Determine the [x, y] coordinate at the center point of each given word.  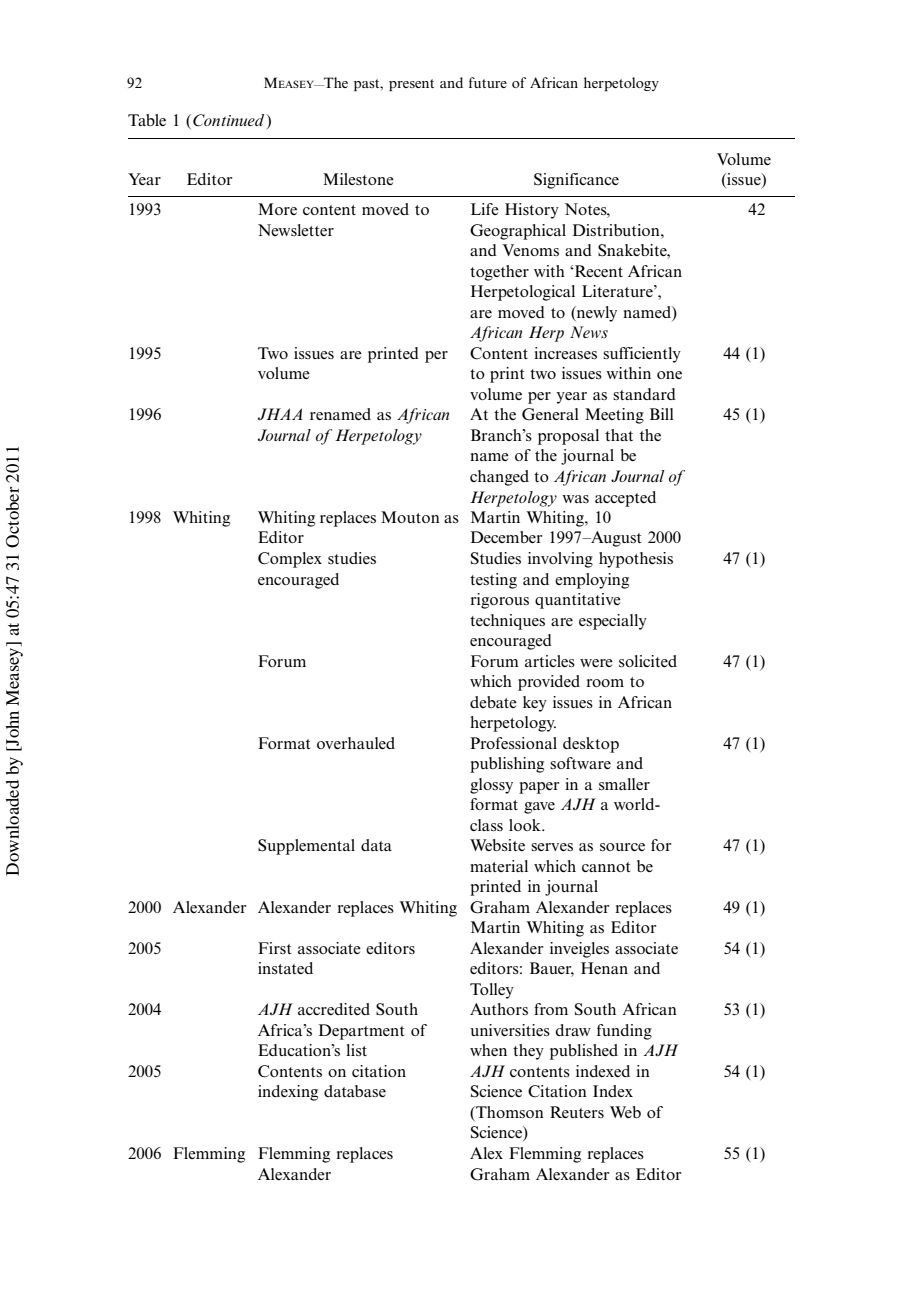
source [622, 847]
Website [497, 845]
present [411, 85]
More [277, 209]
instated [285, 968]
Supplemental [306, 847]
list [356, 1050]
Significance [576, 181]
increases [565, 353]
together [499, 273]
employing [592, 581]
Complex [290, 560]
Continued [230, 120]
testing [493, 581]
